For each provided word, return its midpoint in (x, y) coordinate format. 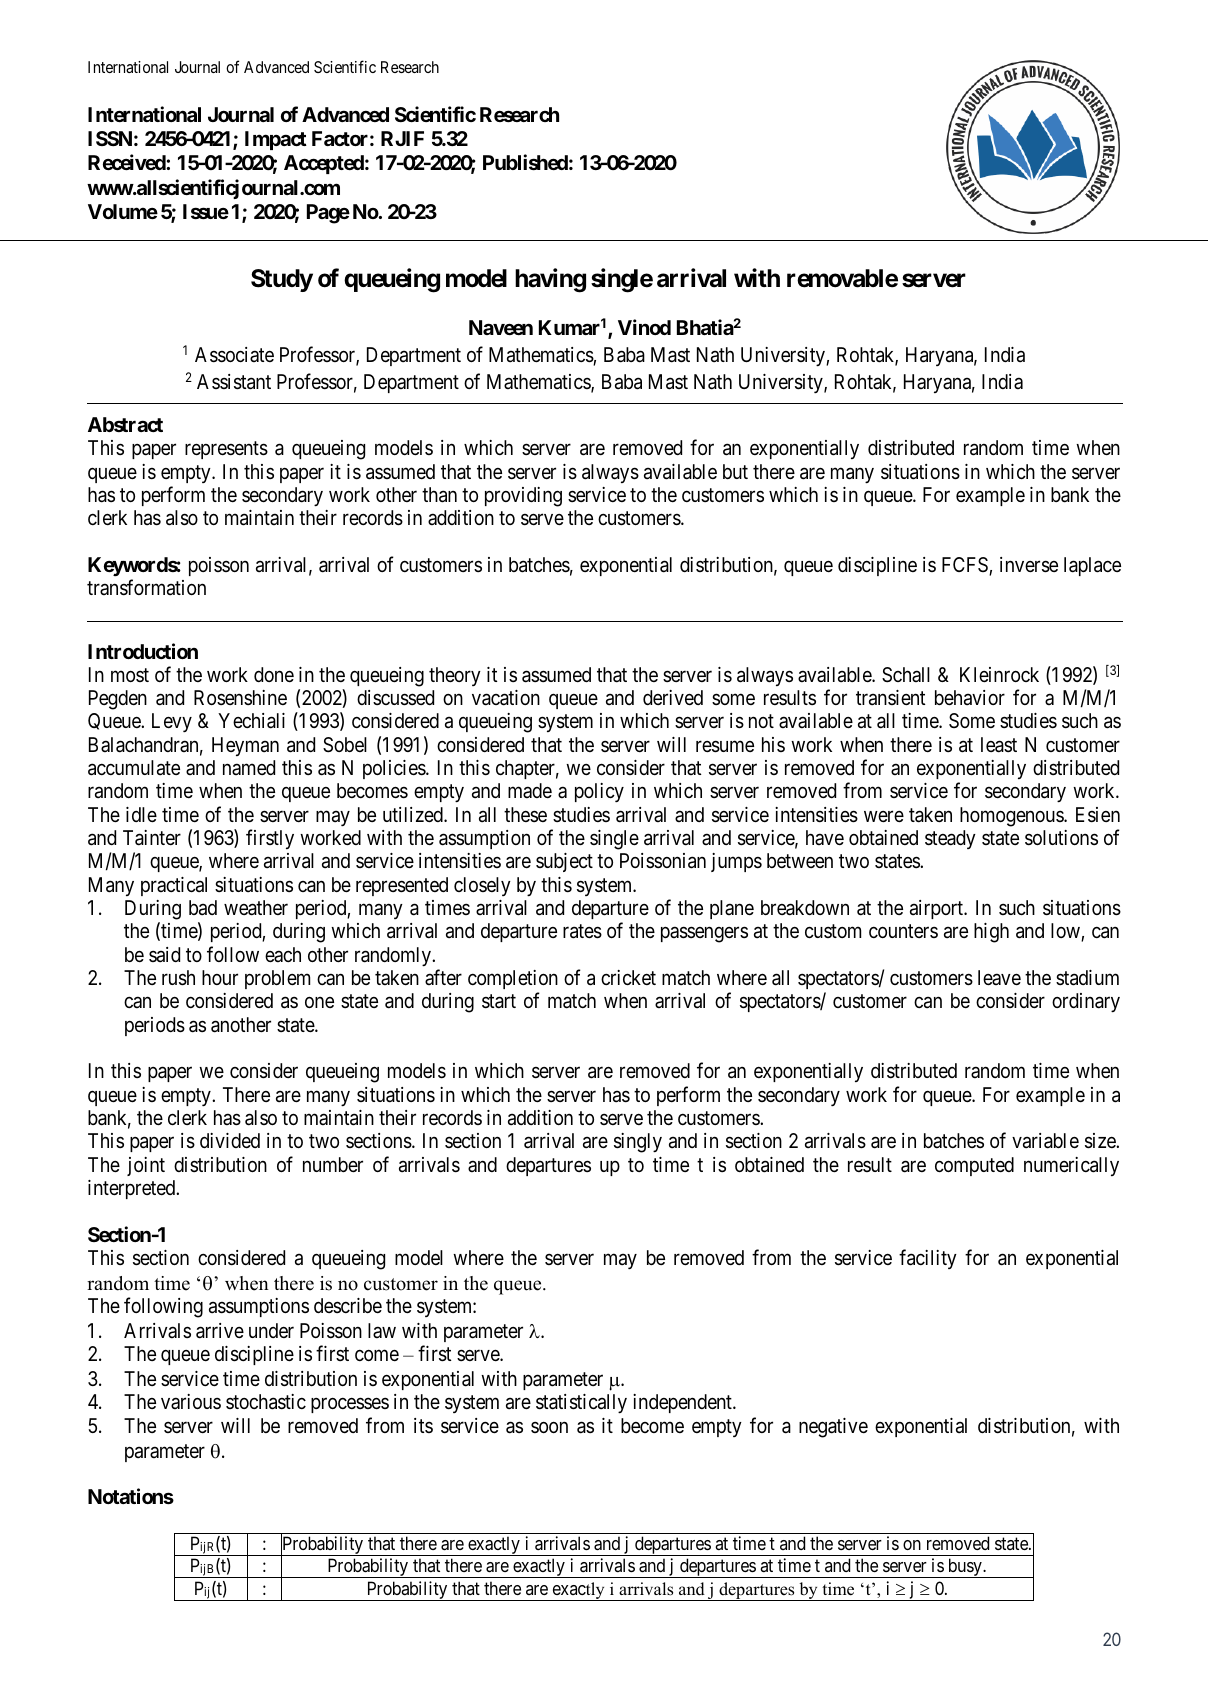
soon (549, 1427)
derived (673, 697)
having (550, 280)
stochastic (266, 1402)
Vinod (644, 327)
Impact (276, 140)
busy (965, 1568)
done (274, 674)
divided (230, 1140)
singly (638, 1143)
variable (1045, 1141)
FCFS (966, 566)
